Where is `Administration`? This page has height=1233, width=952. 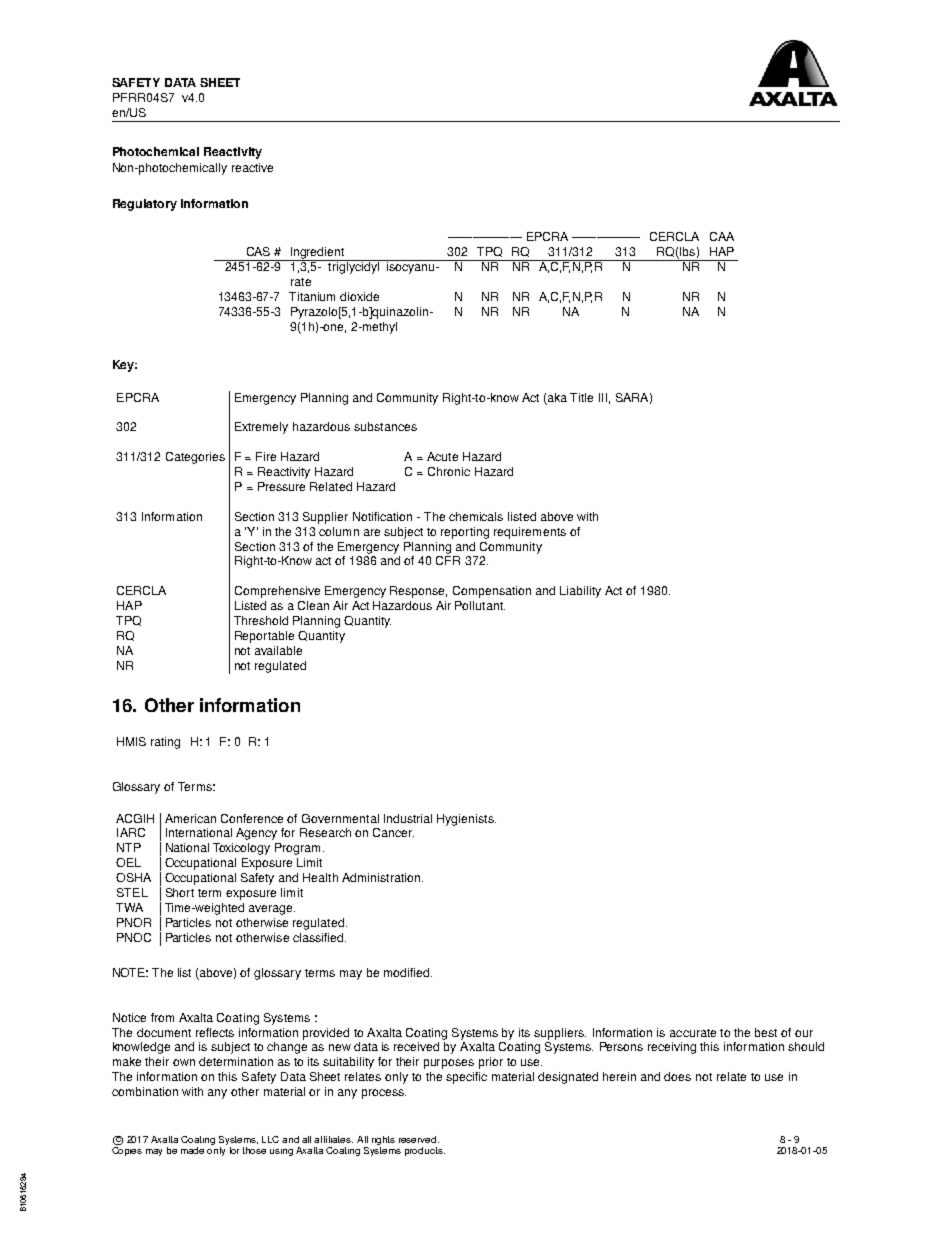 Administration is located at coordinates (381, 877).
